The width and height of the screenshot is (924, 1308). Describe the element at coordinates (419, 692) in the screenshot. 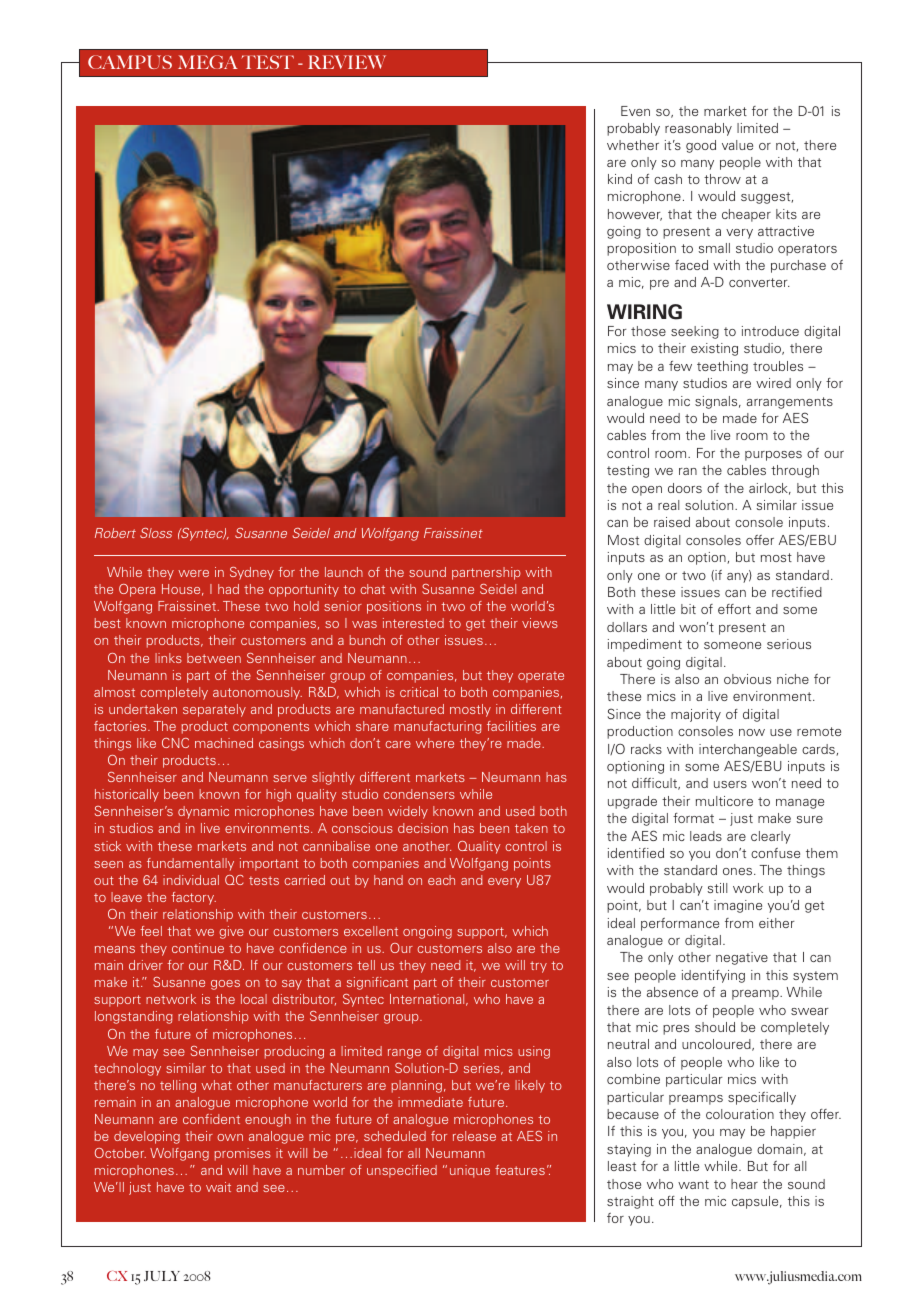

I see `critical` at that location.
